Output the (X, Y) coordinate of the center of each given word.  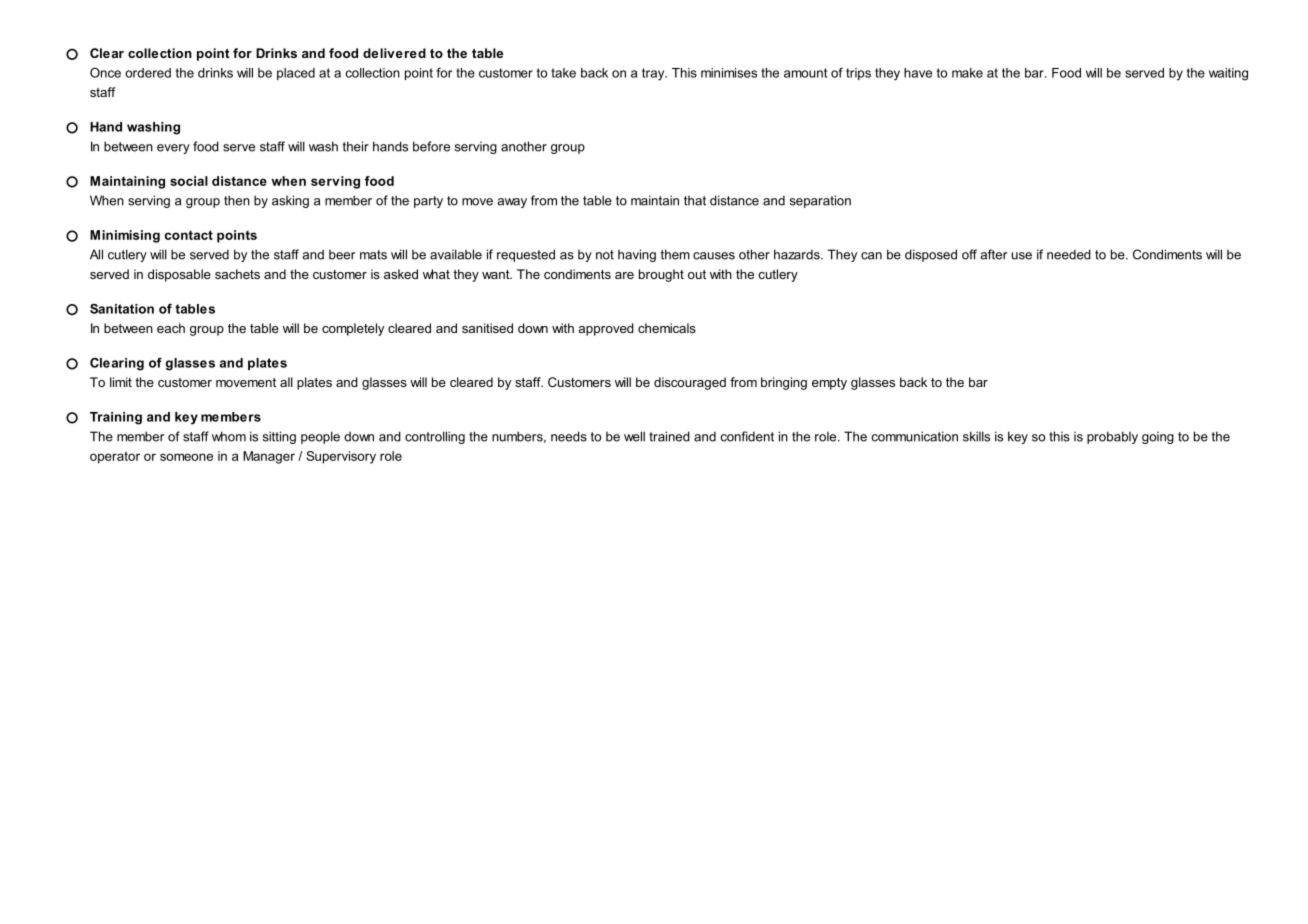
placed (296, 74)
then (237, 200)
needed (1069, 254)
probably (1112, 437)
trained (669, 436)
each (171, 328)
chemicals (667, 328)
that (695, 200)
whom (229, 436)
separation (820, 201)
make (967, 73)
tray (654, 74)
